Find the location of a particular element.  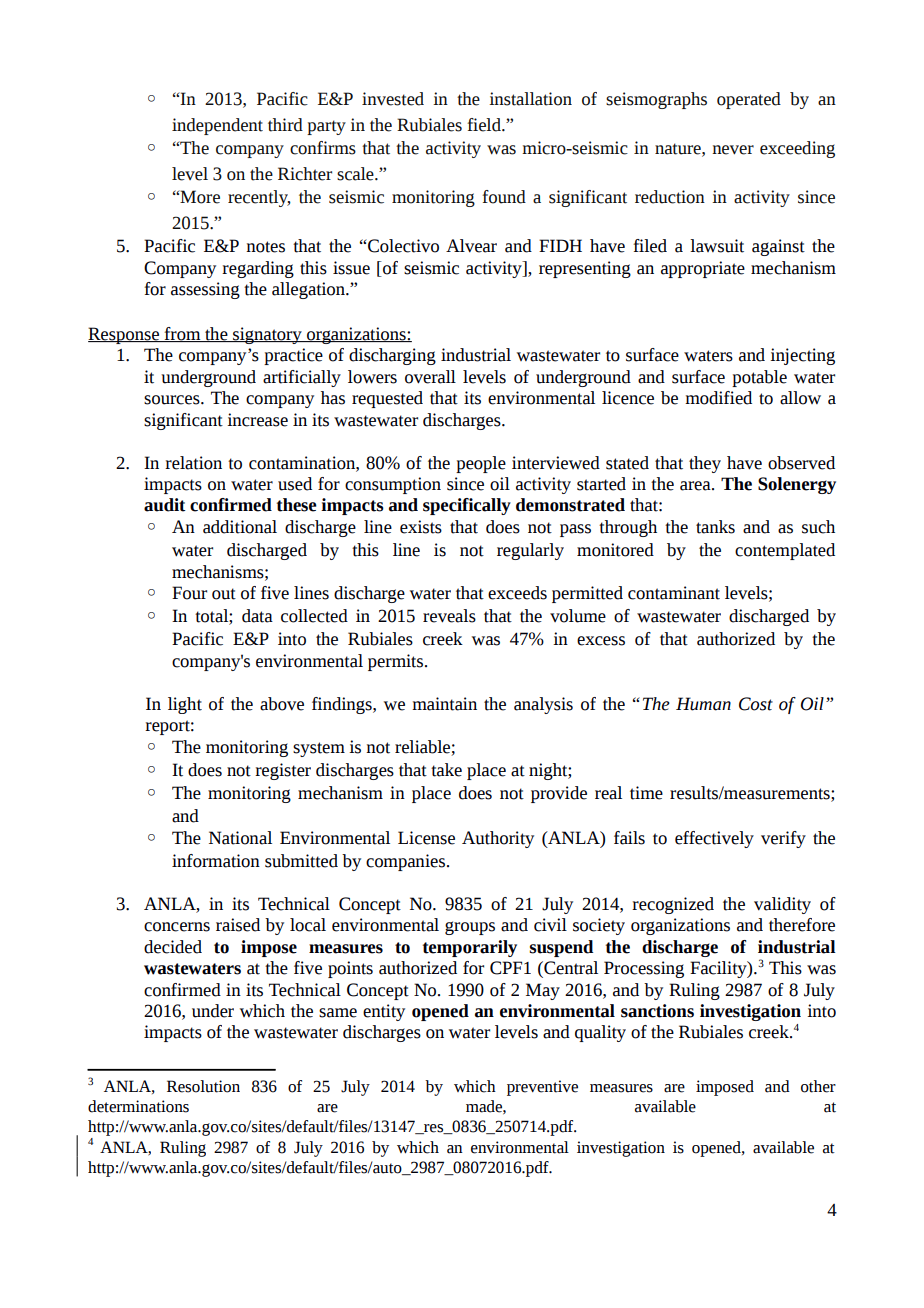

information is located at coordinates (216, 861).
